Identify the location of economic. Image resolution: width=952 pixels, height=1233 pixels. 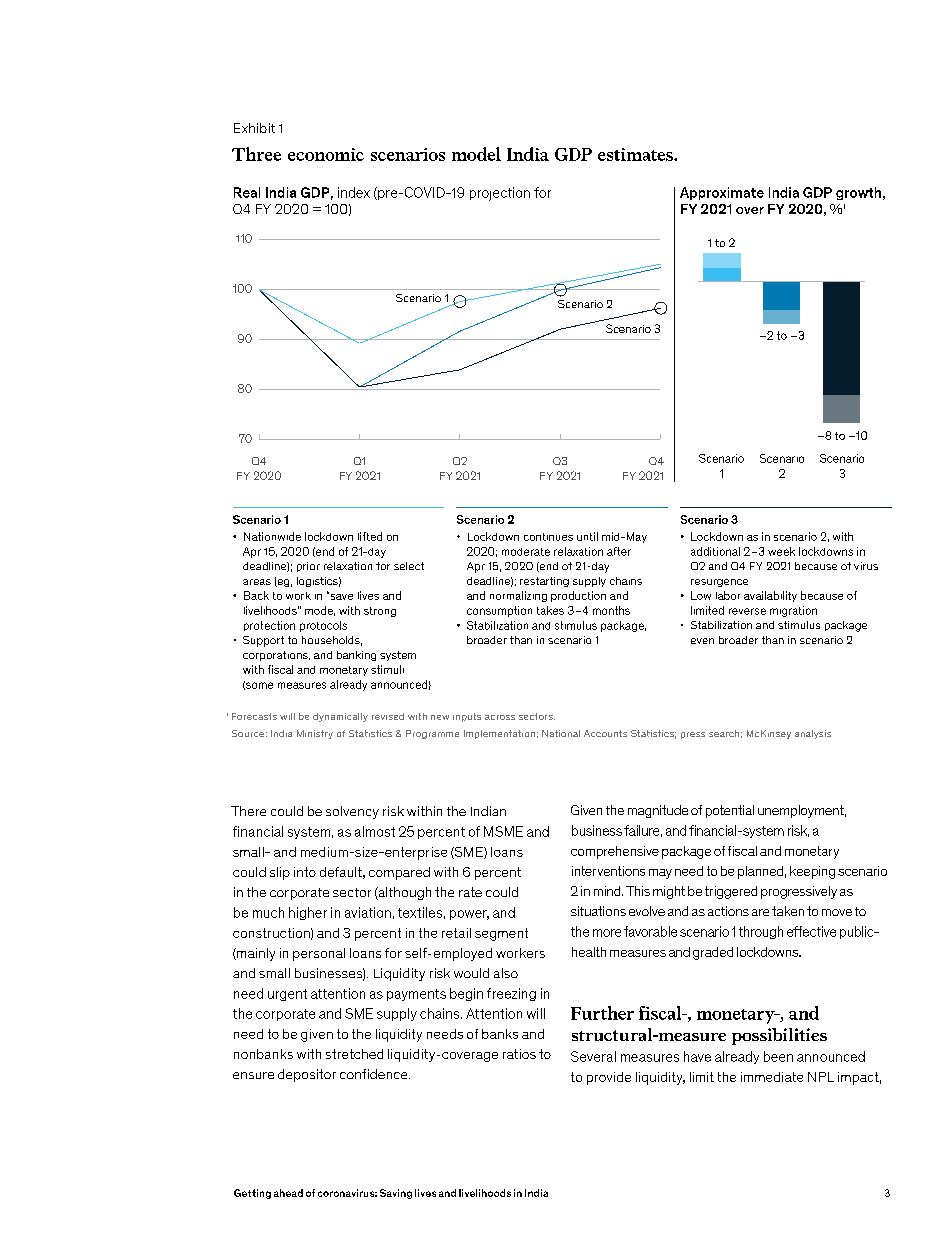
(326, 154).
